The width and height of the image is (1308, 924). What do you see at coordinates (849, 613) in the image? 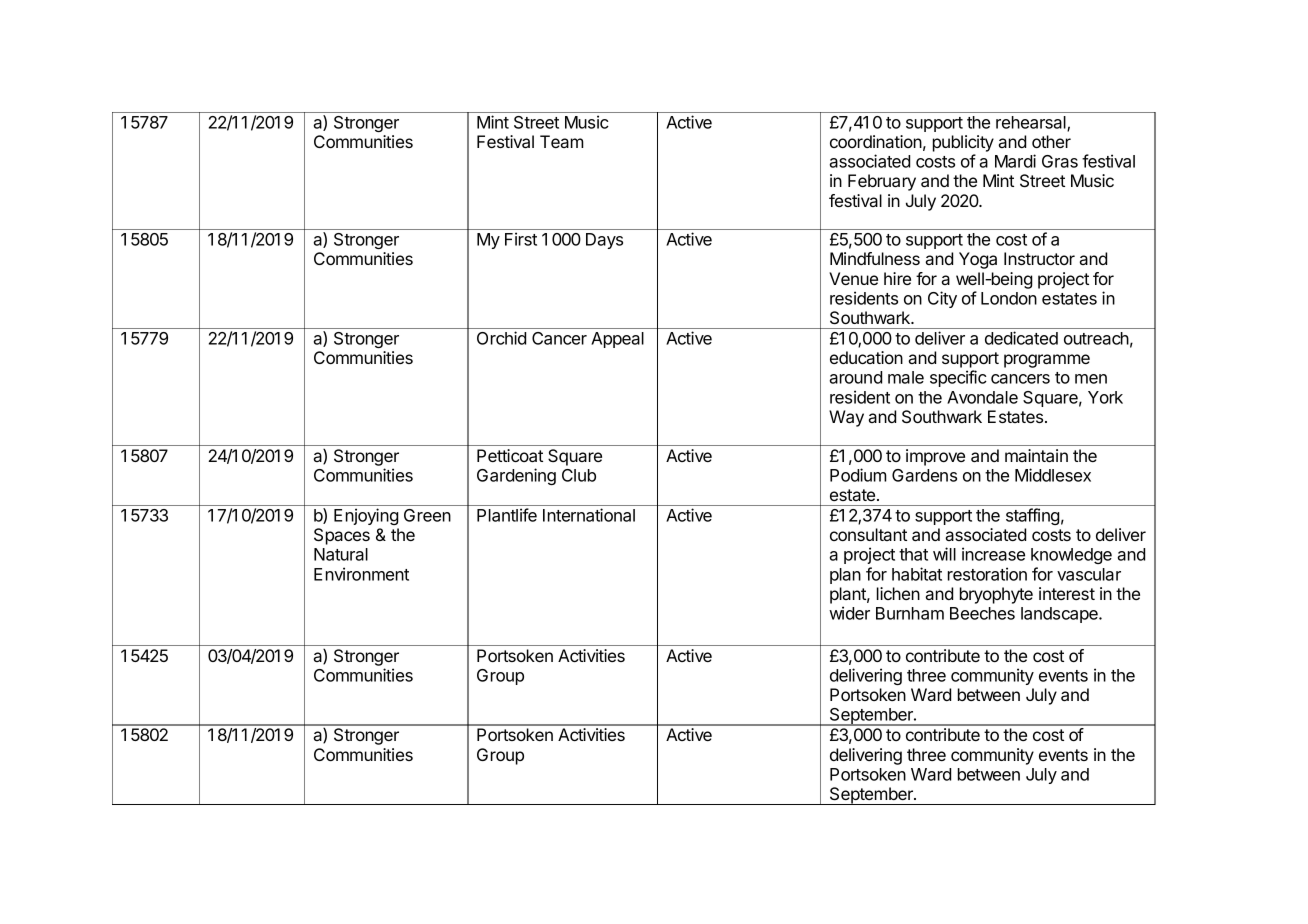
I see `wider` at bounding box center [849, 613].
